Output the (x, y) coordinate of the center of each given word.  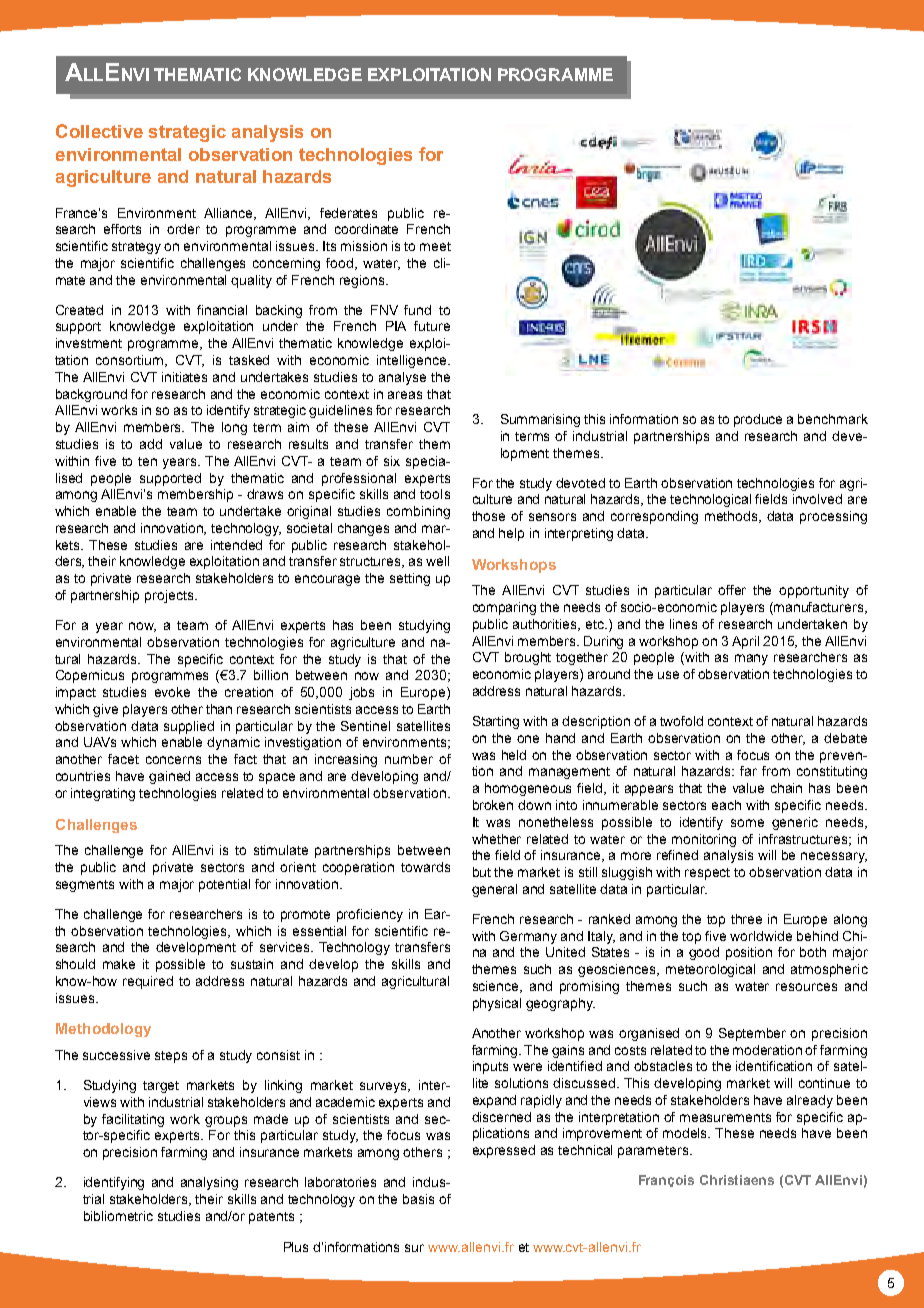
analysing (209, 1183)
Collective (99, 131)
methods (732, 517)
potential (224, 885)
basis (418, 1199)
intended (236, 545)
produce (758, 420)
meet (435, 246)
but (482, 872)
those (488, 516)
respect (707, 874)
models (686, 1133)
